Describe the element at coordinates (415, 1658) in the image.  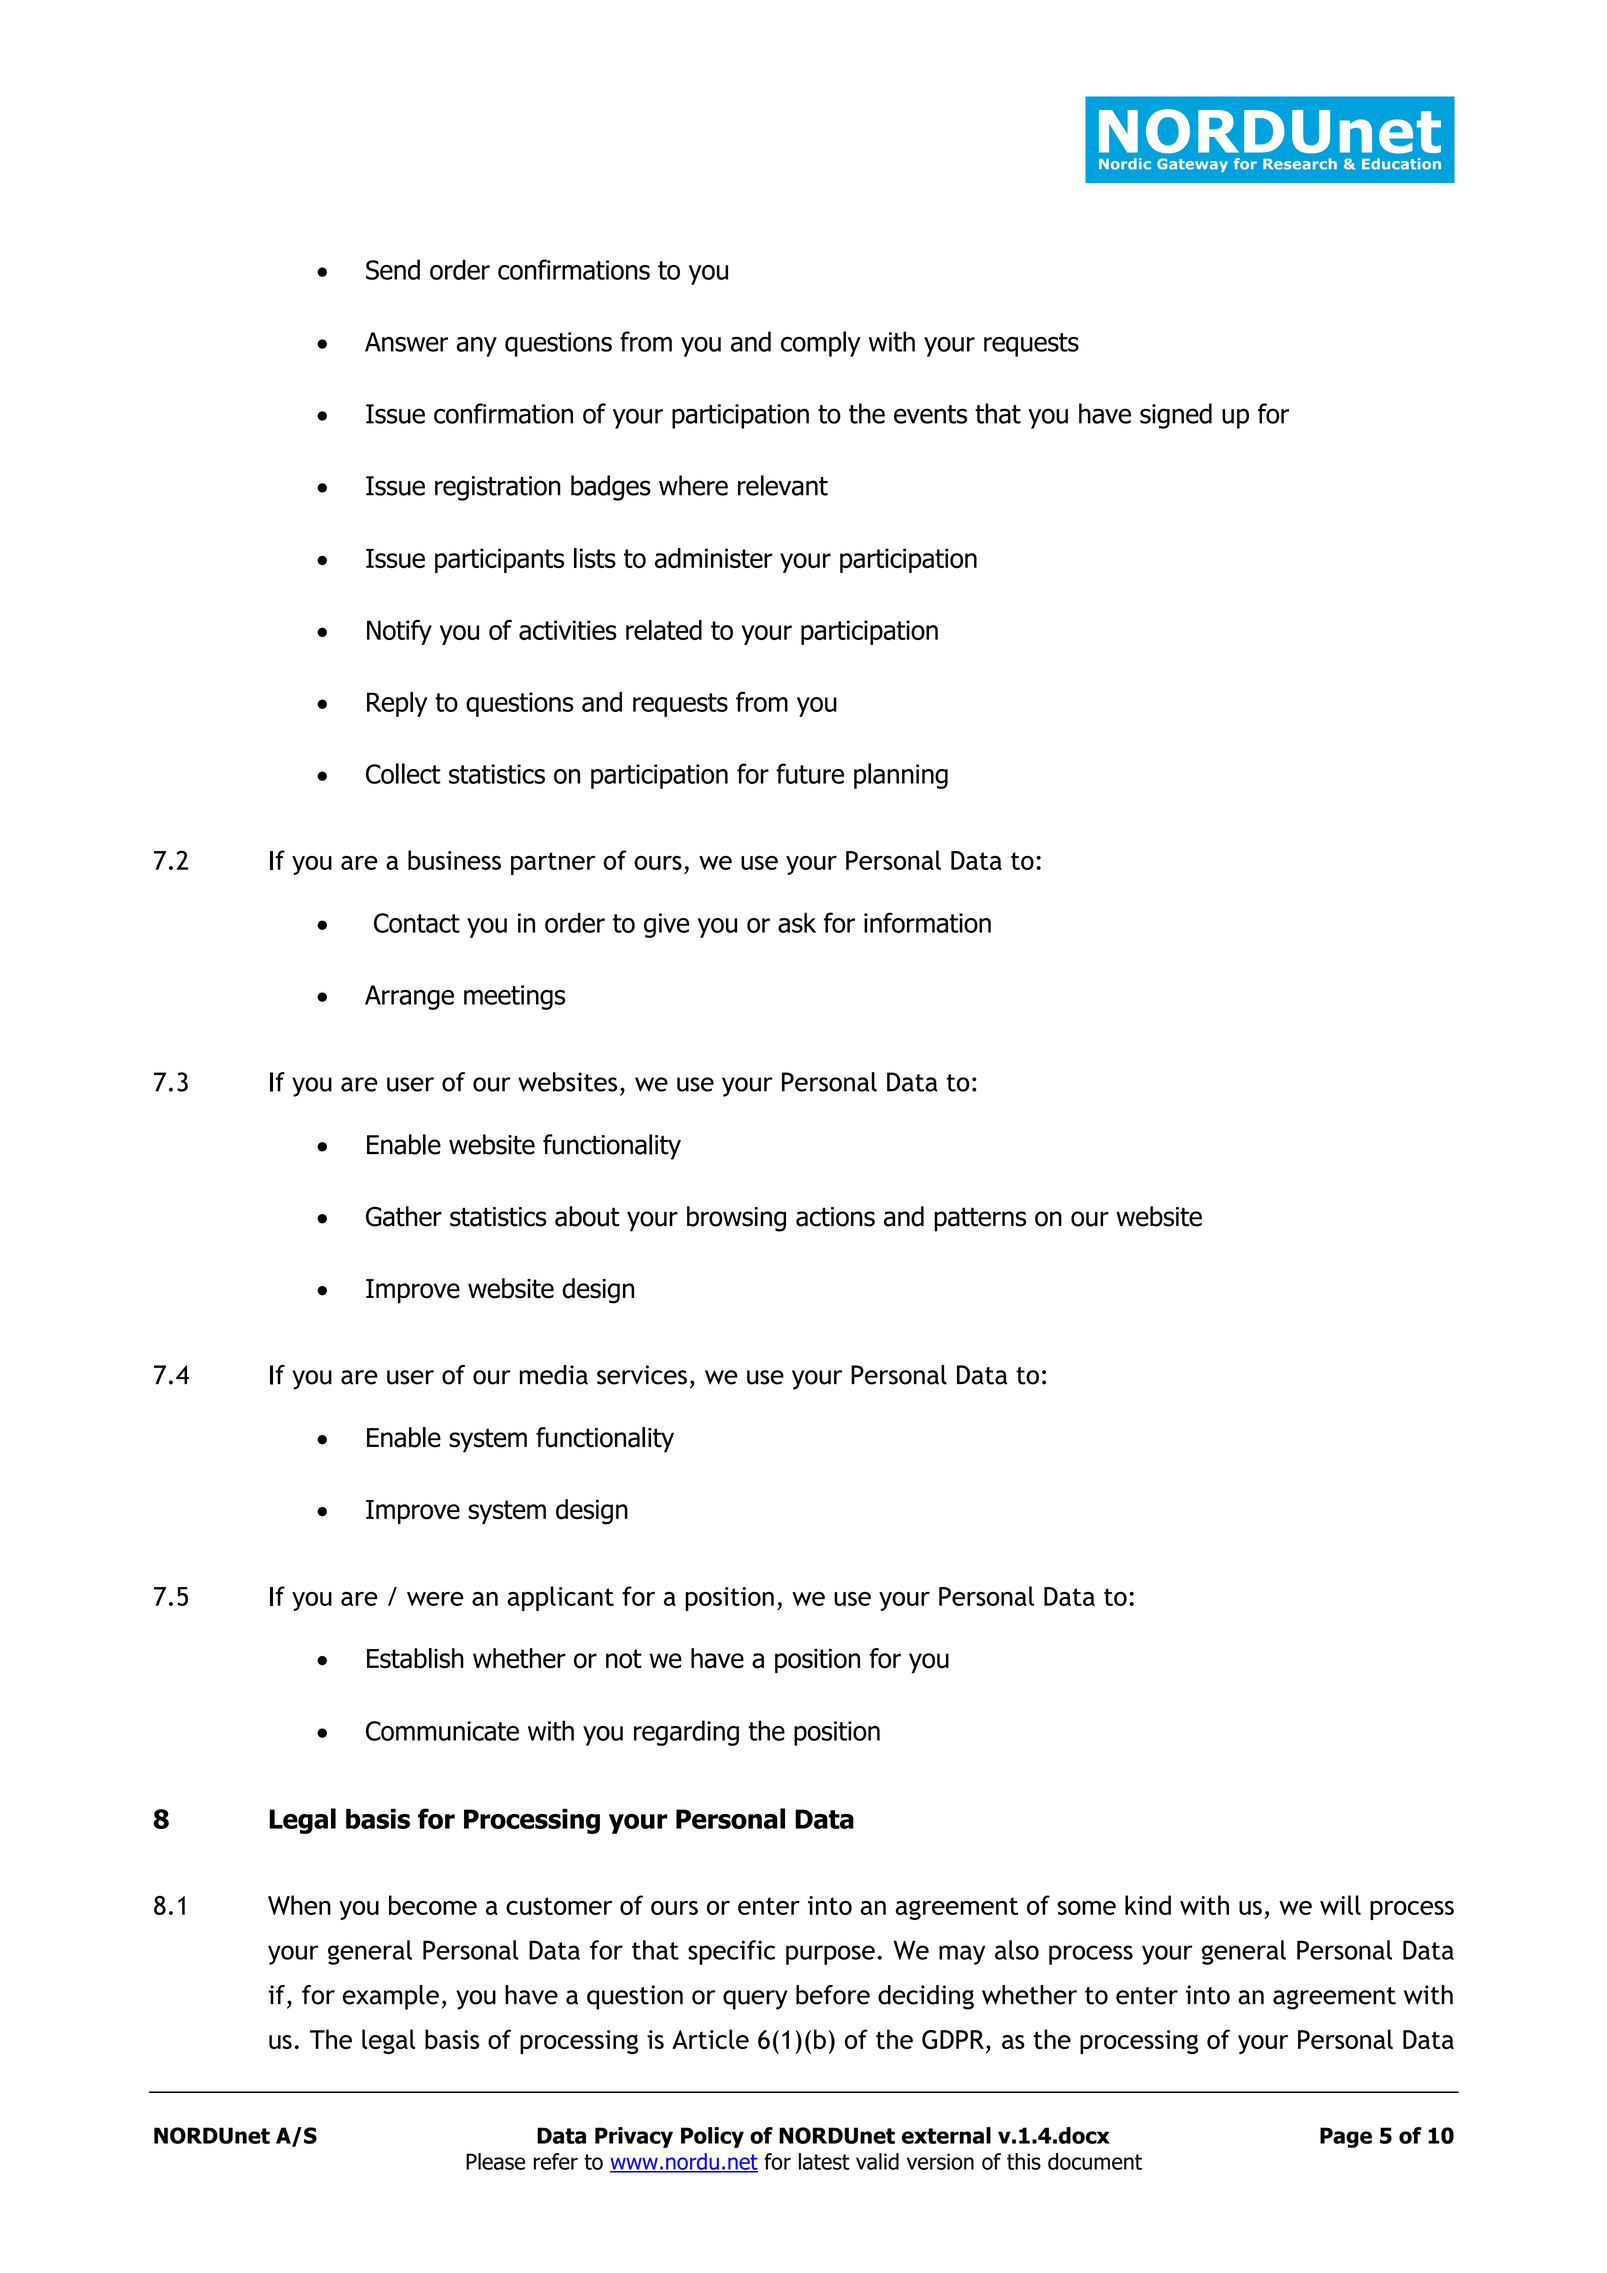
I see `Establish` at that location.
